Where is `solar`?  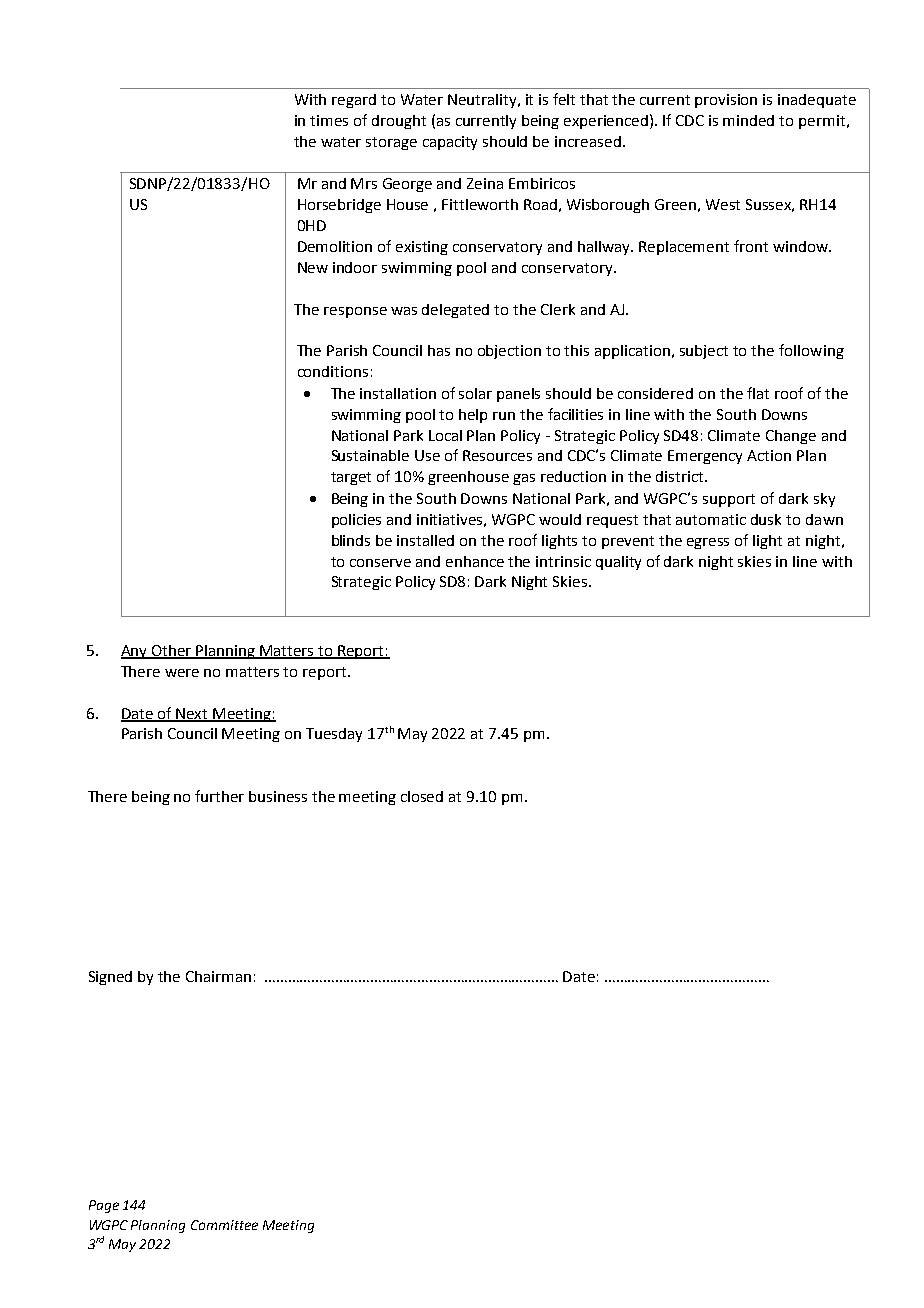
solar is located at coordinates (475, 393).
